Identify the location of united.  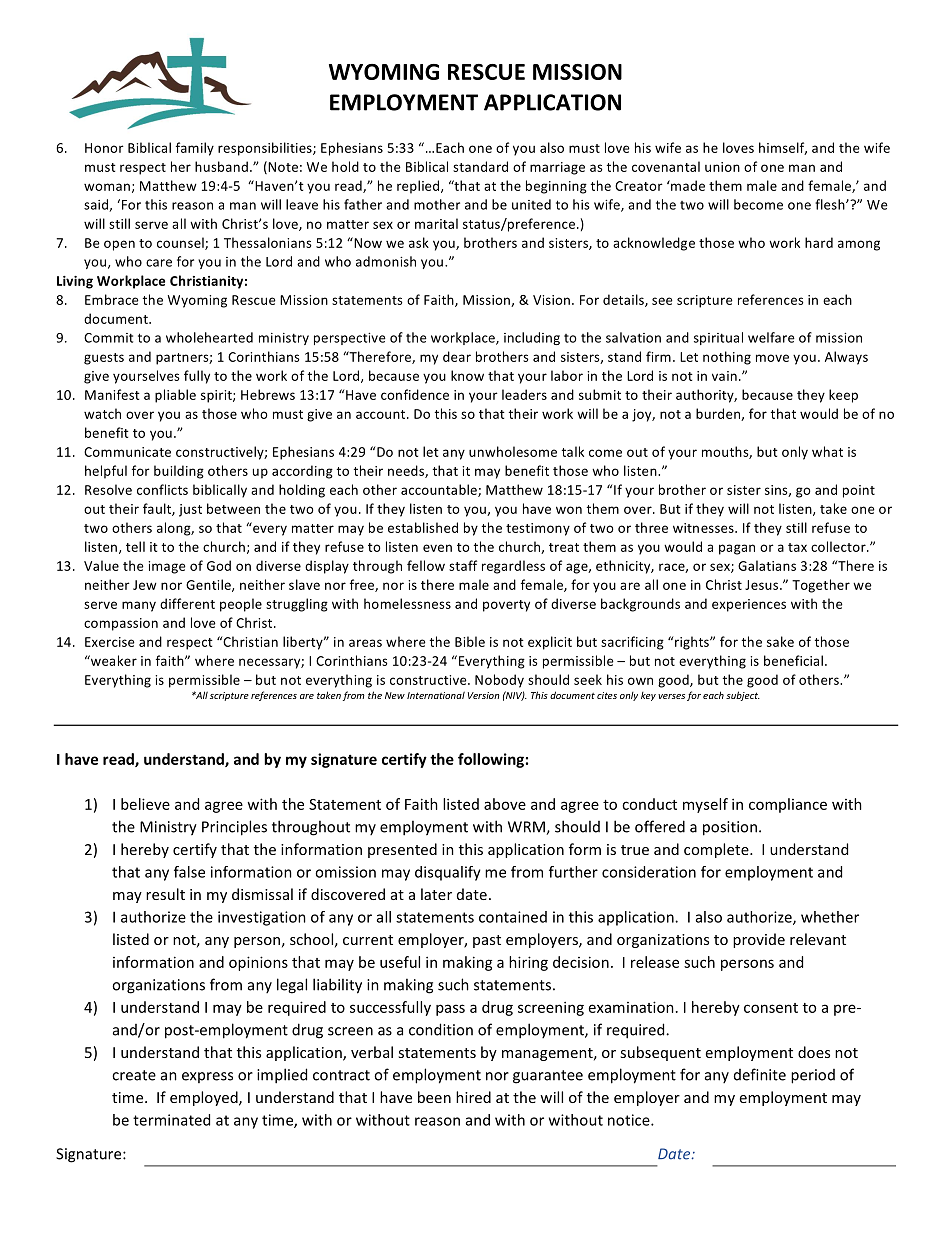
(531, 204).
